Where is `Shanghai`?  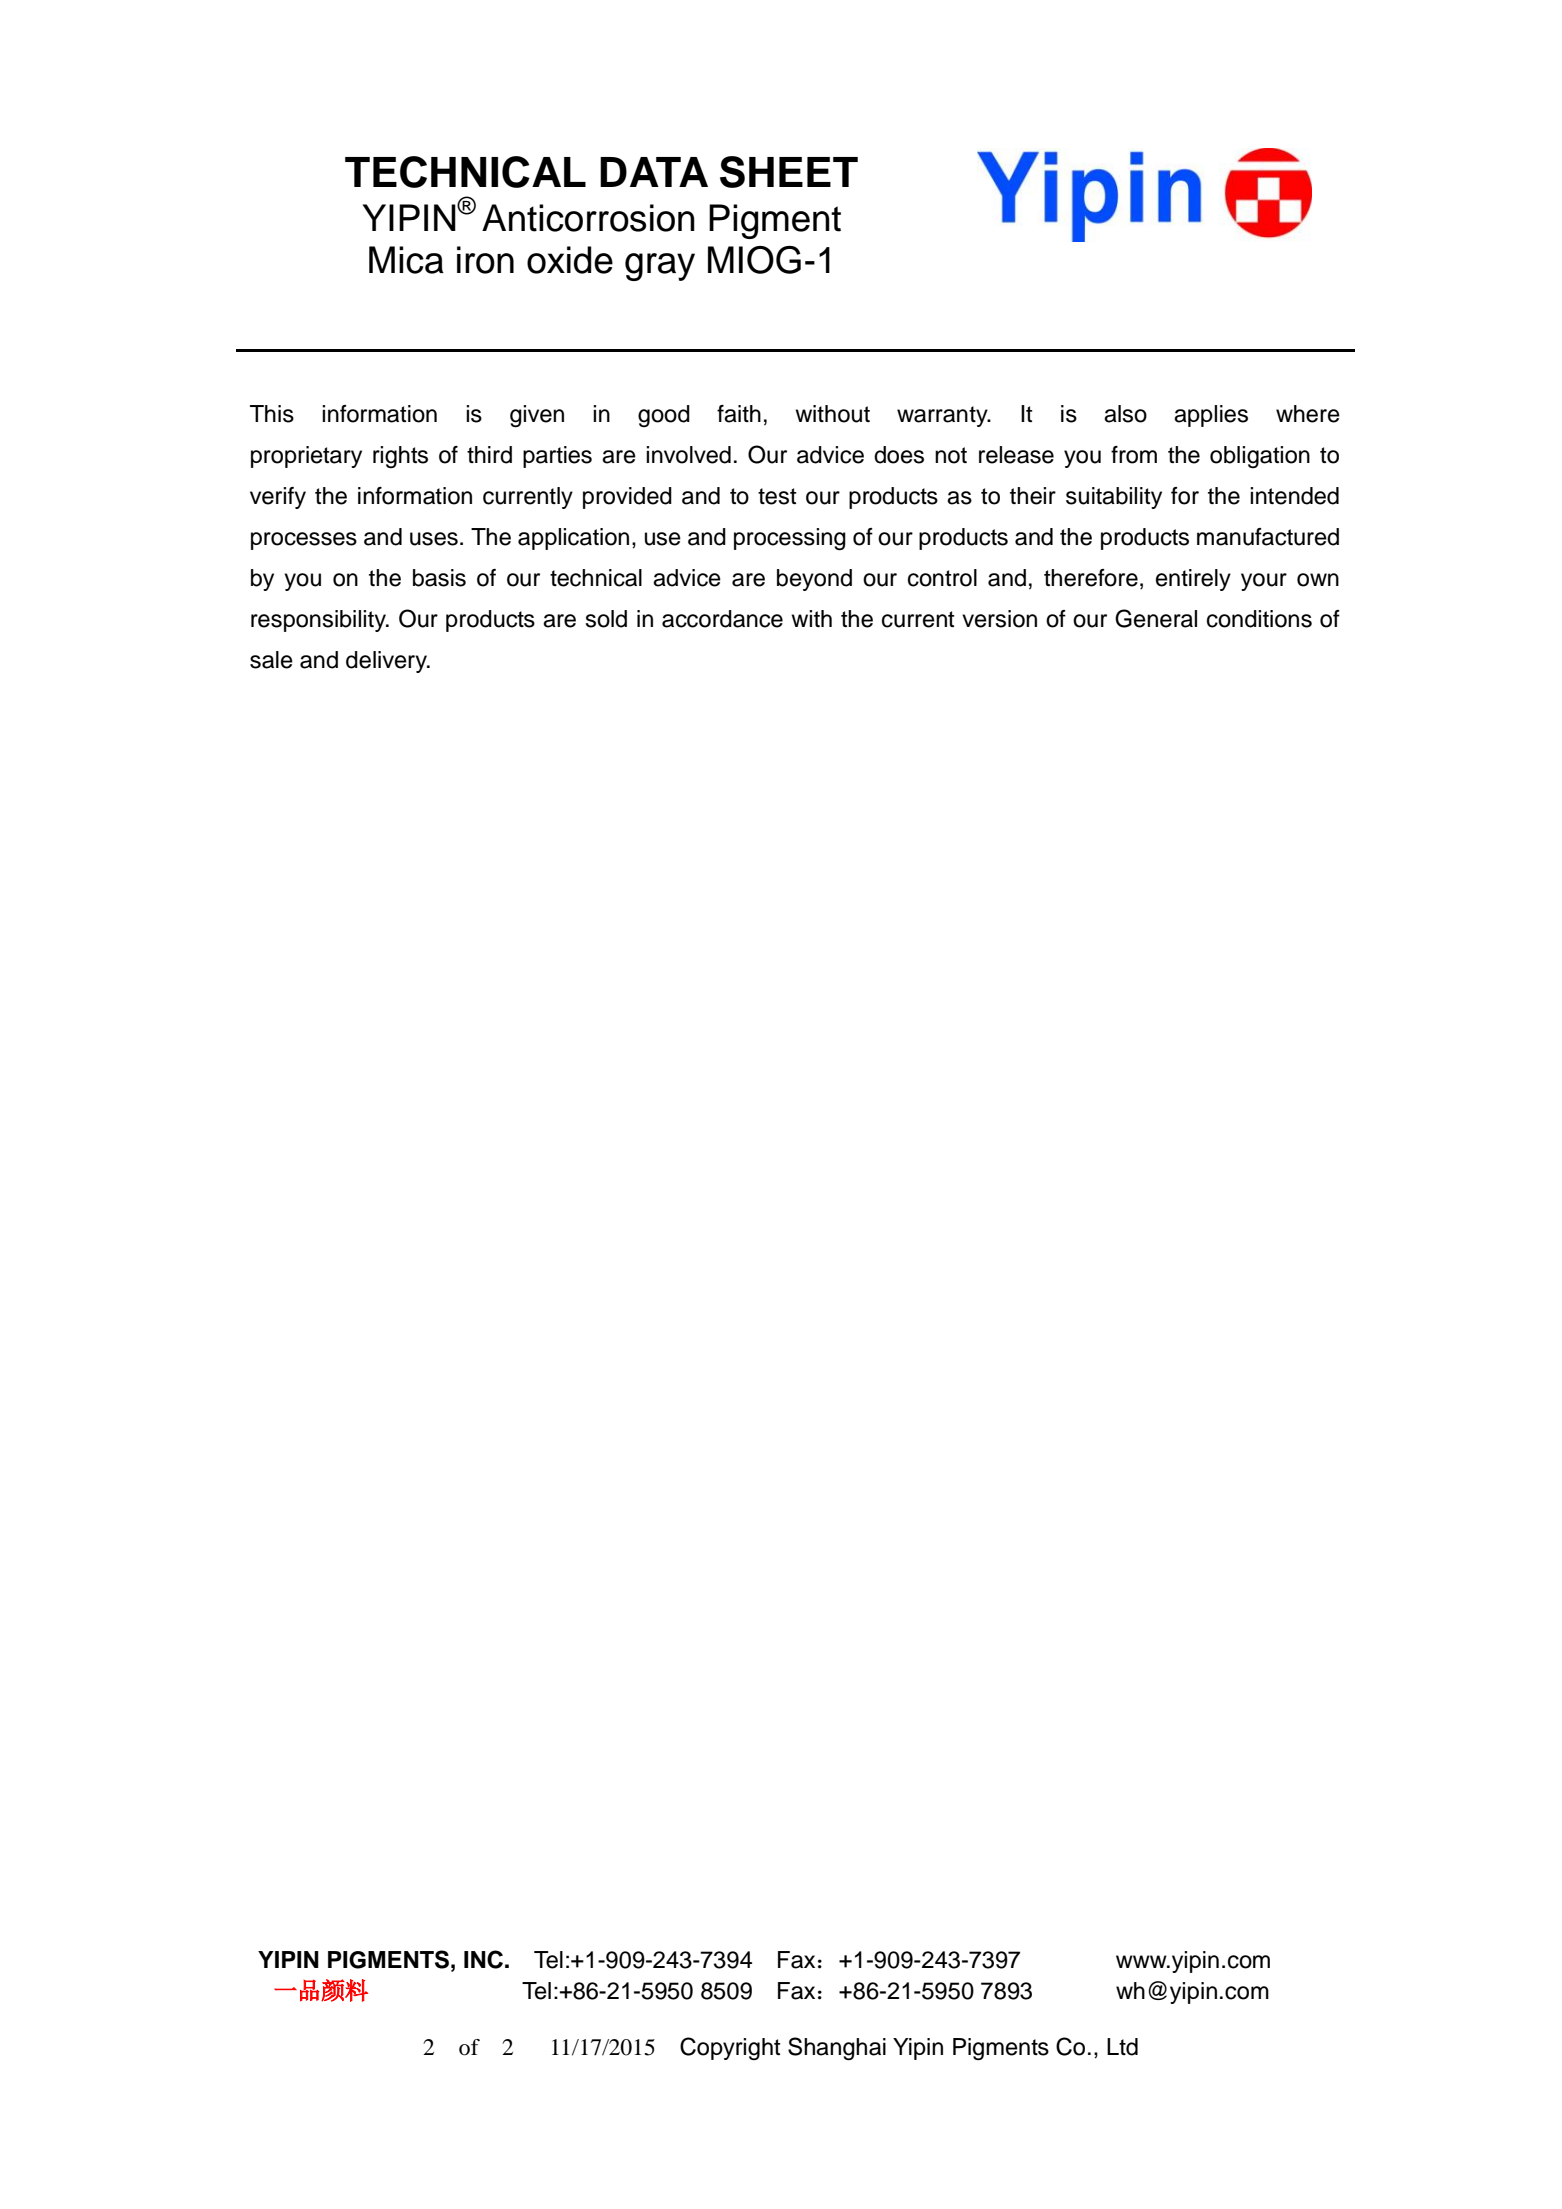 Shanghai is located at coordinates (837, 2049).
